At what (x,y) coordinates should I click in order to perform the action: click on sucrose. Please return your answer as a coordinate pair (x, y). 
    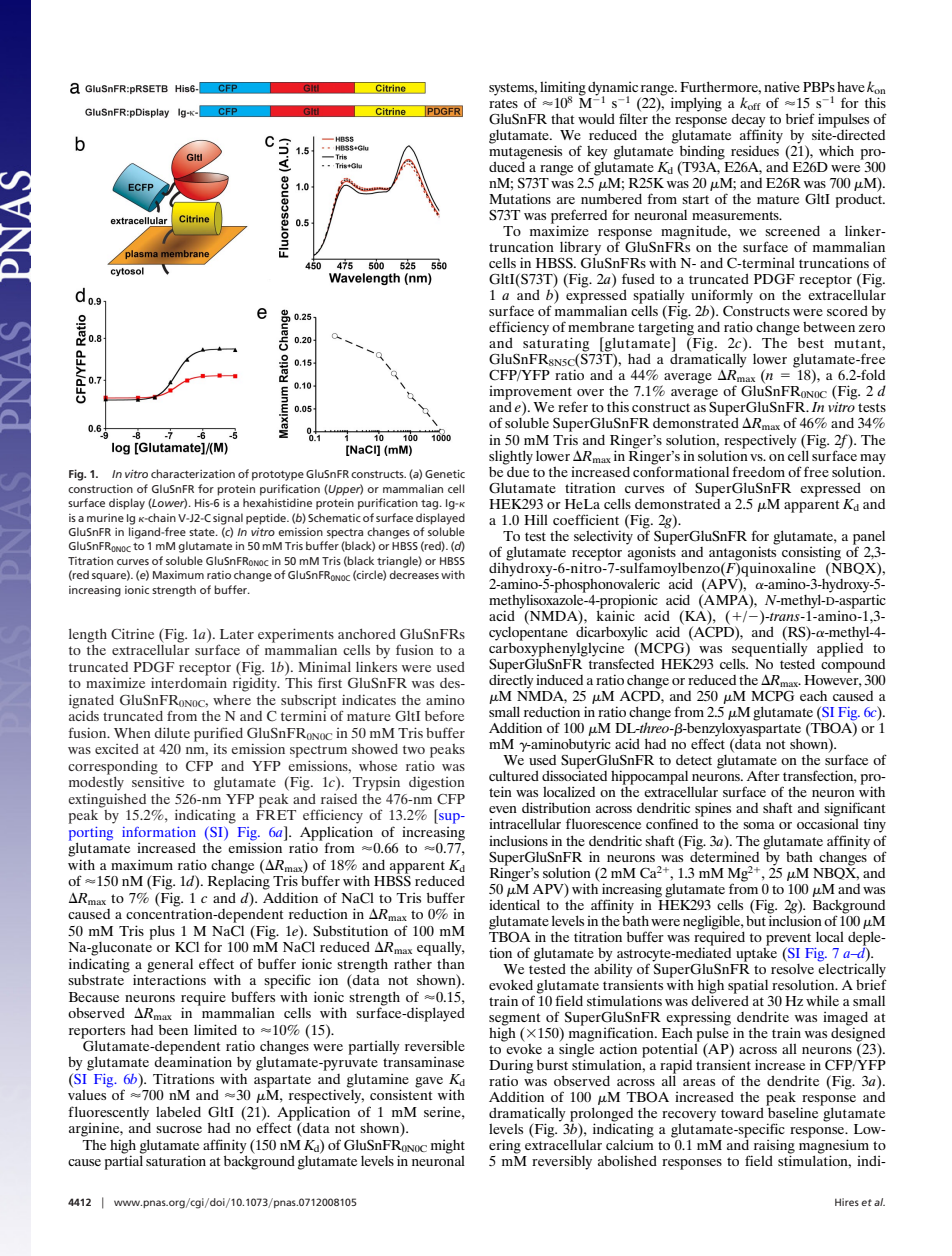
    Looking at the image, I should click on (179, 1129).
